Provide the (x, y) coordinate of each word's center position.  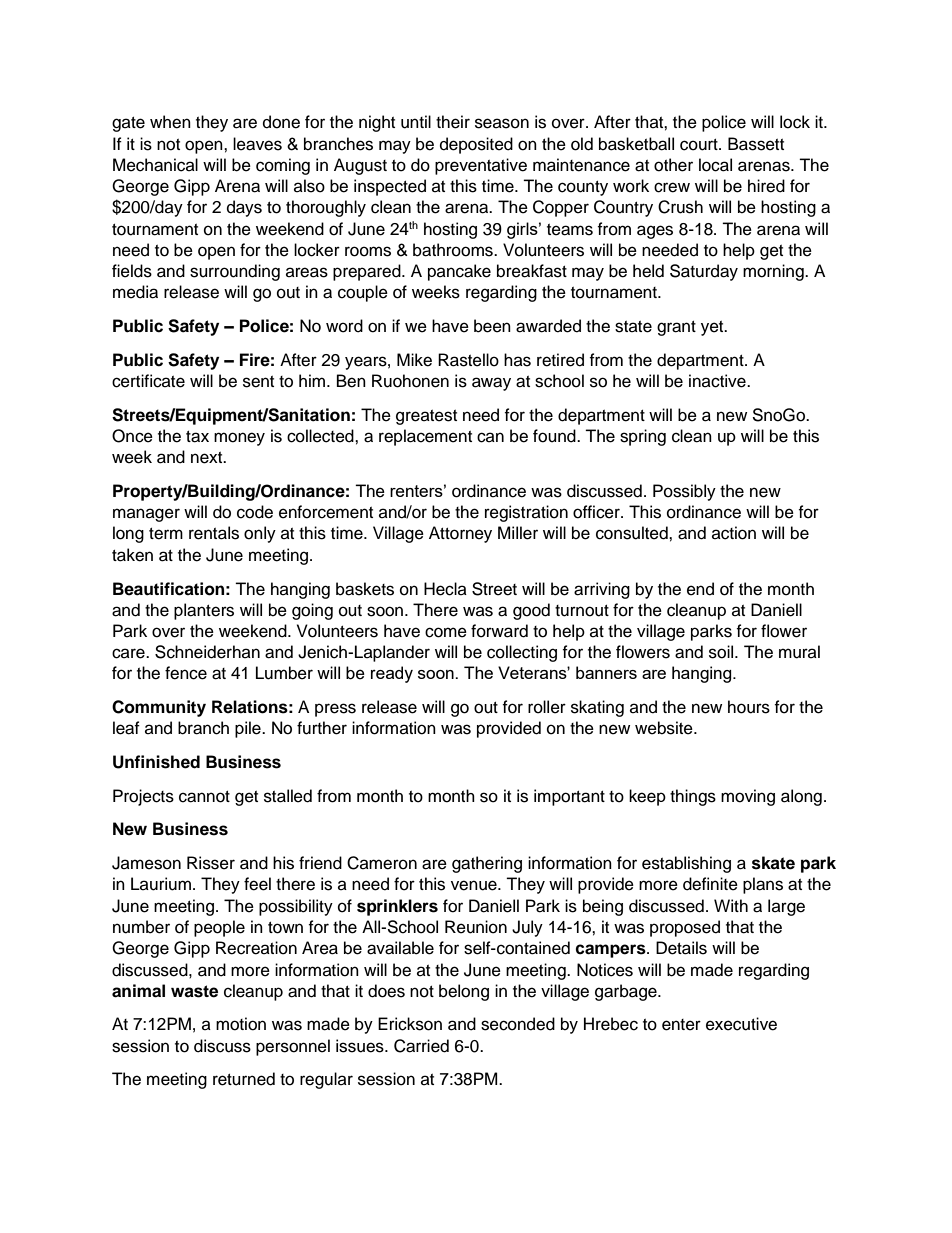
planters (204, 611)
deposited (476, 145)
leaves (257, 144)
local (715, 165)
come (446, 632)
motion (241, 1024)
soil (722, 652)
